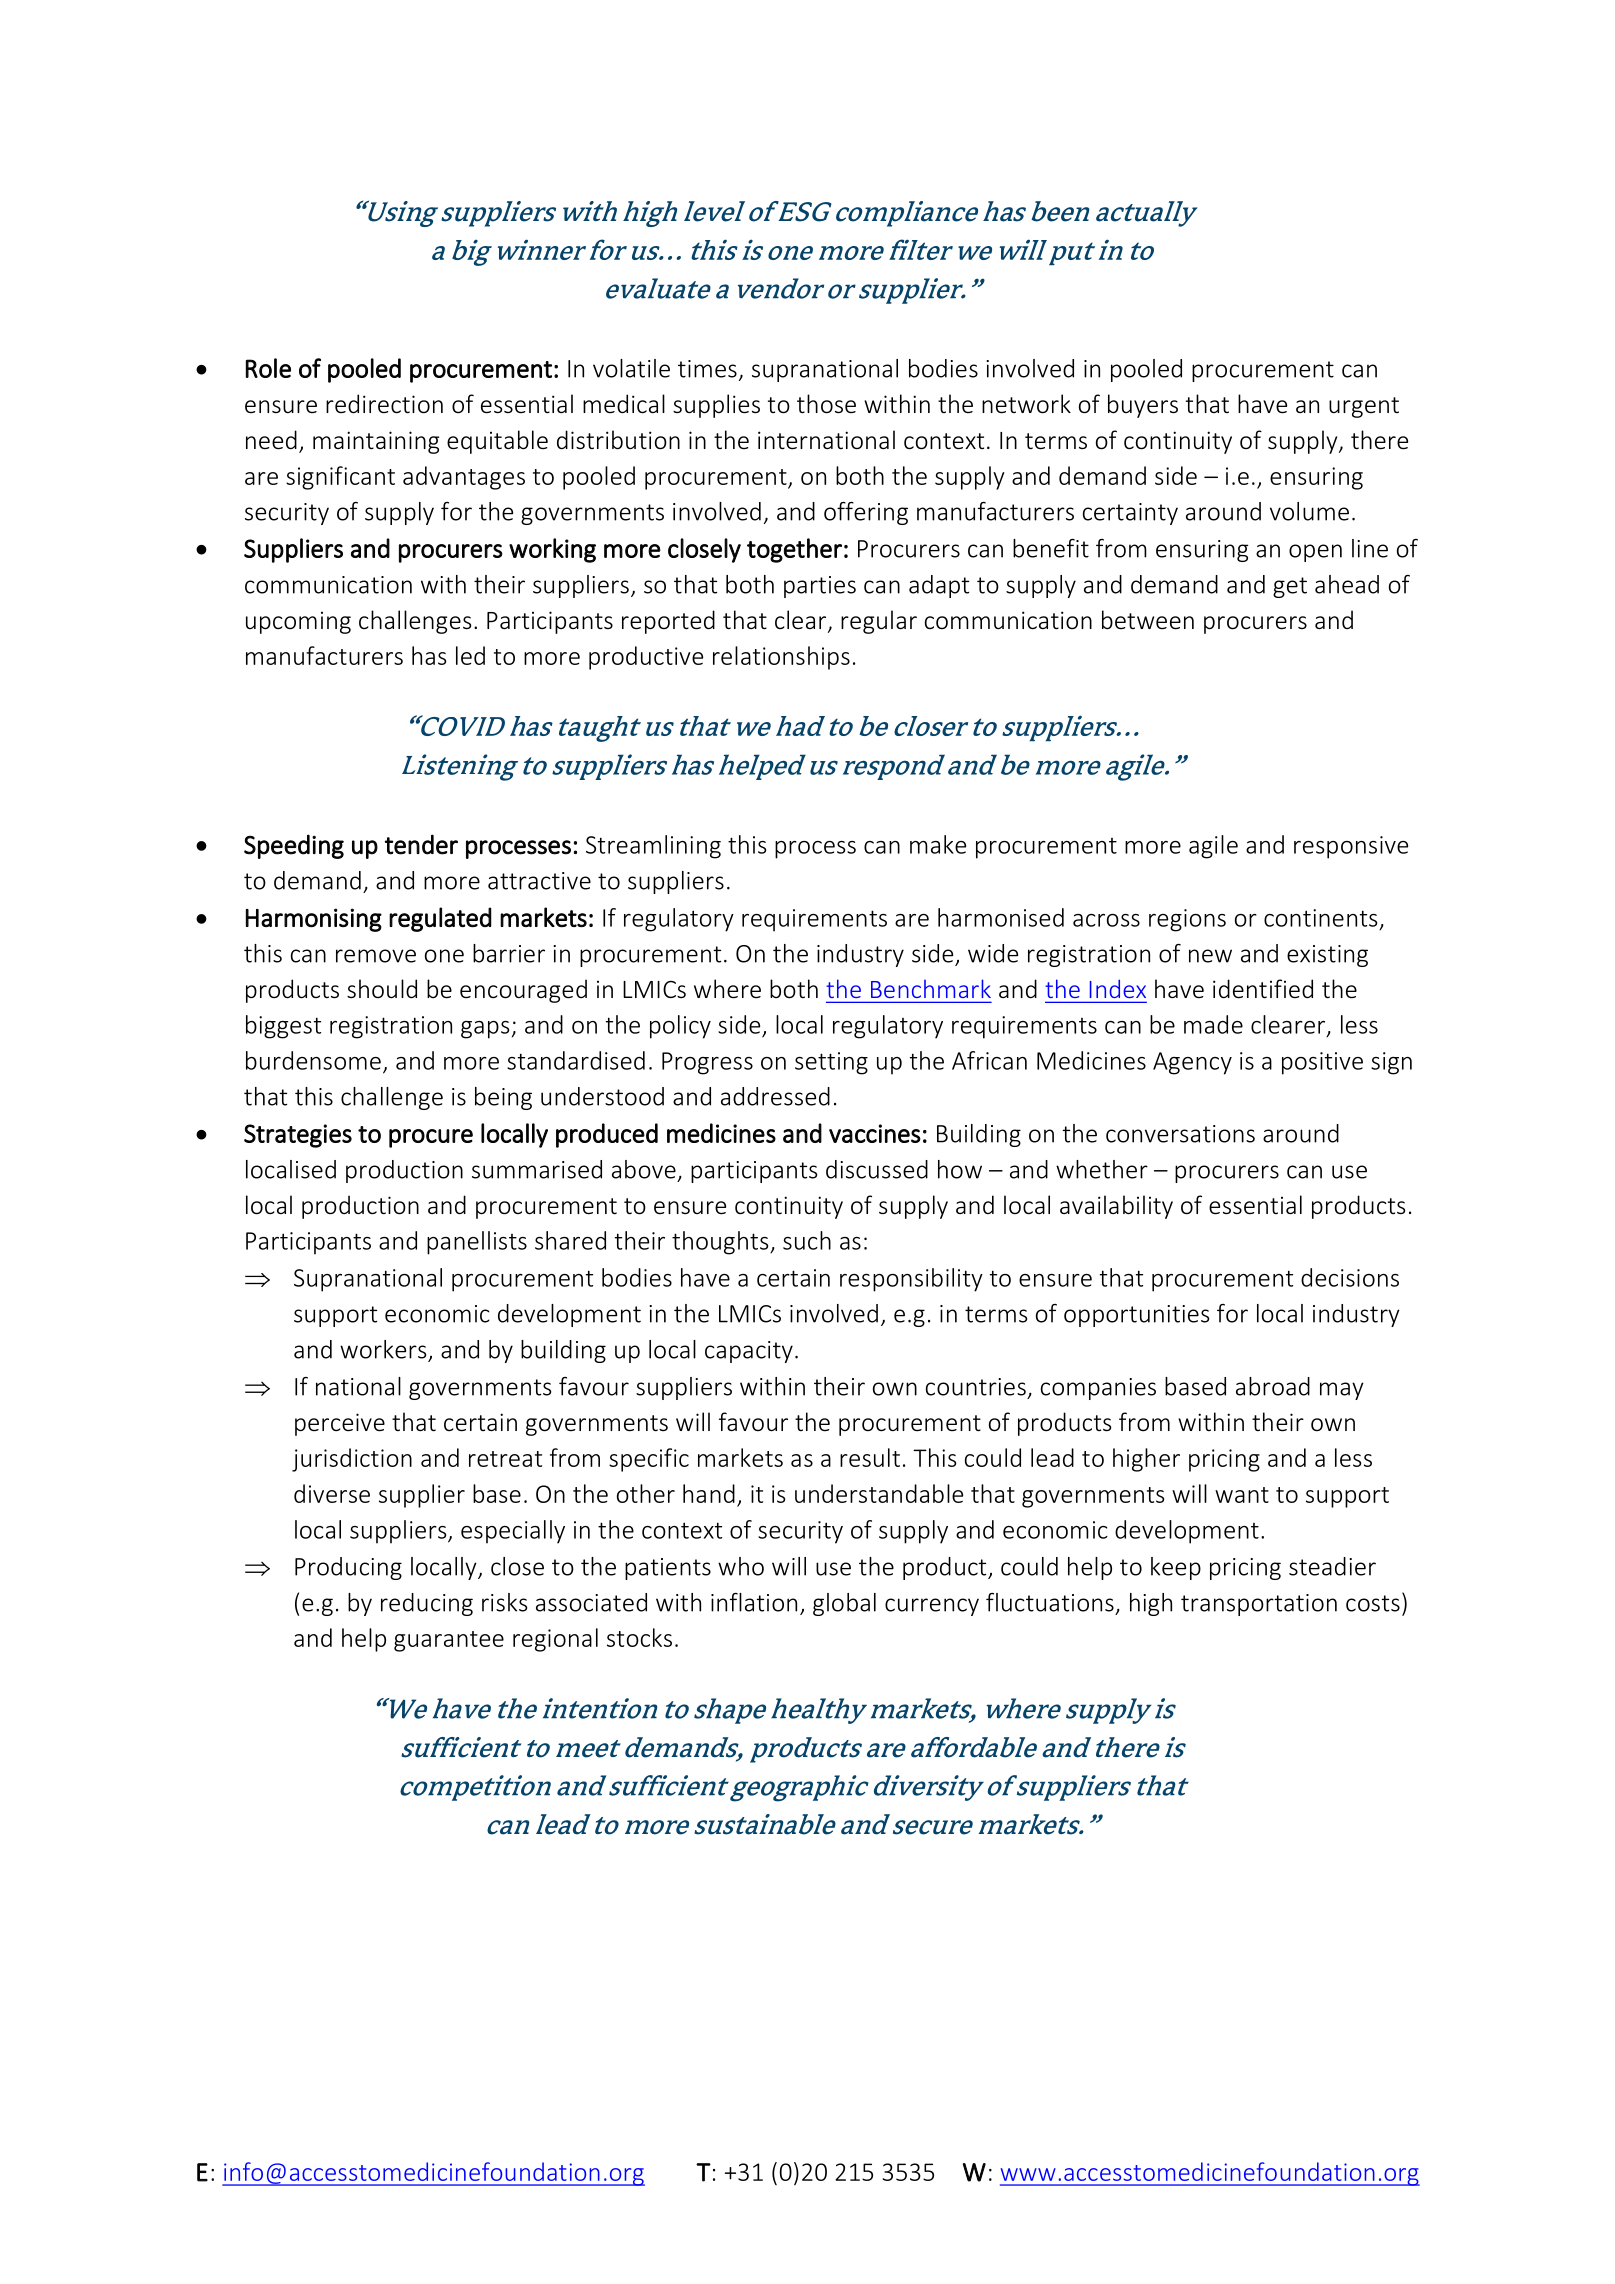 The height and width of the document is (2284, 1615). Describe the element at coordinates (831, 1063) in the document. I see `setting` at that location.
